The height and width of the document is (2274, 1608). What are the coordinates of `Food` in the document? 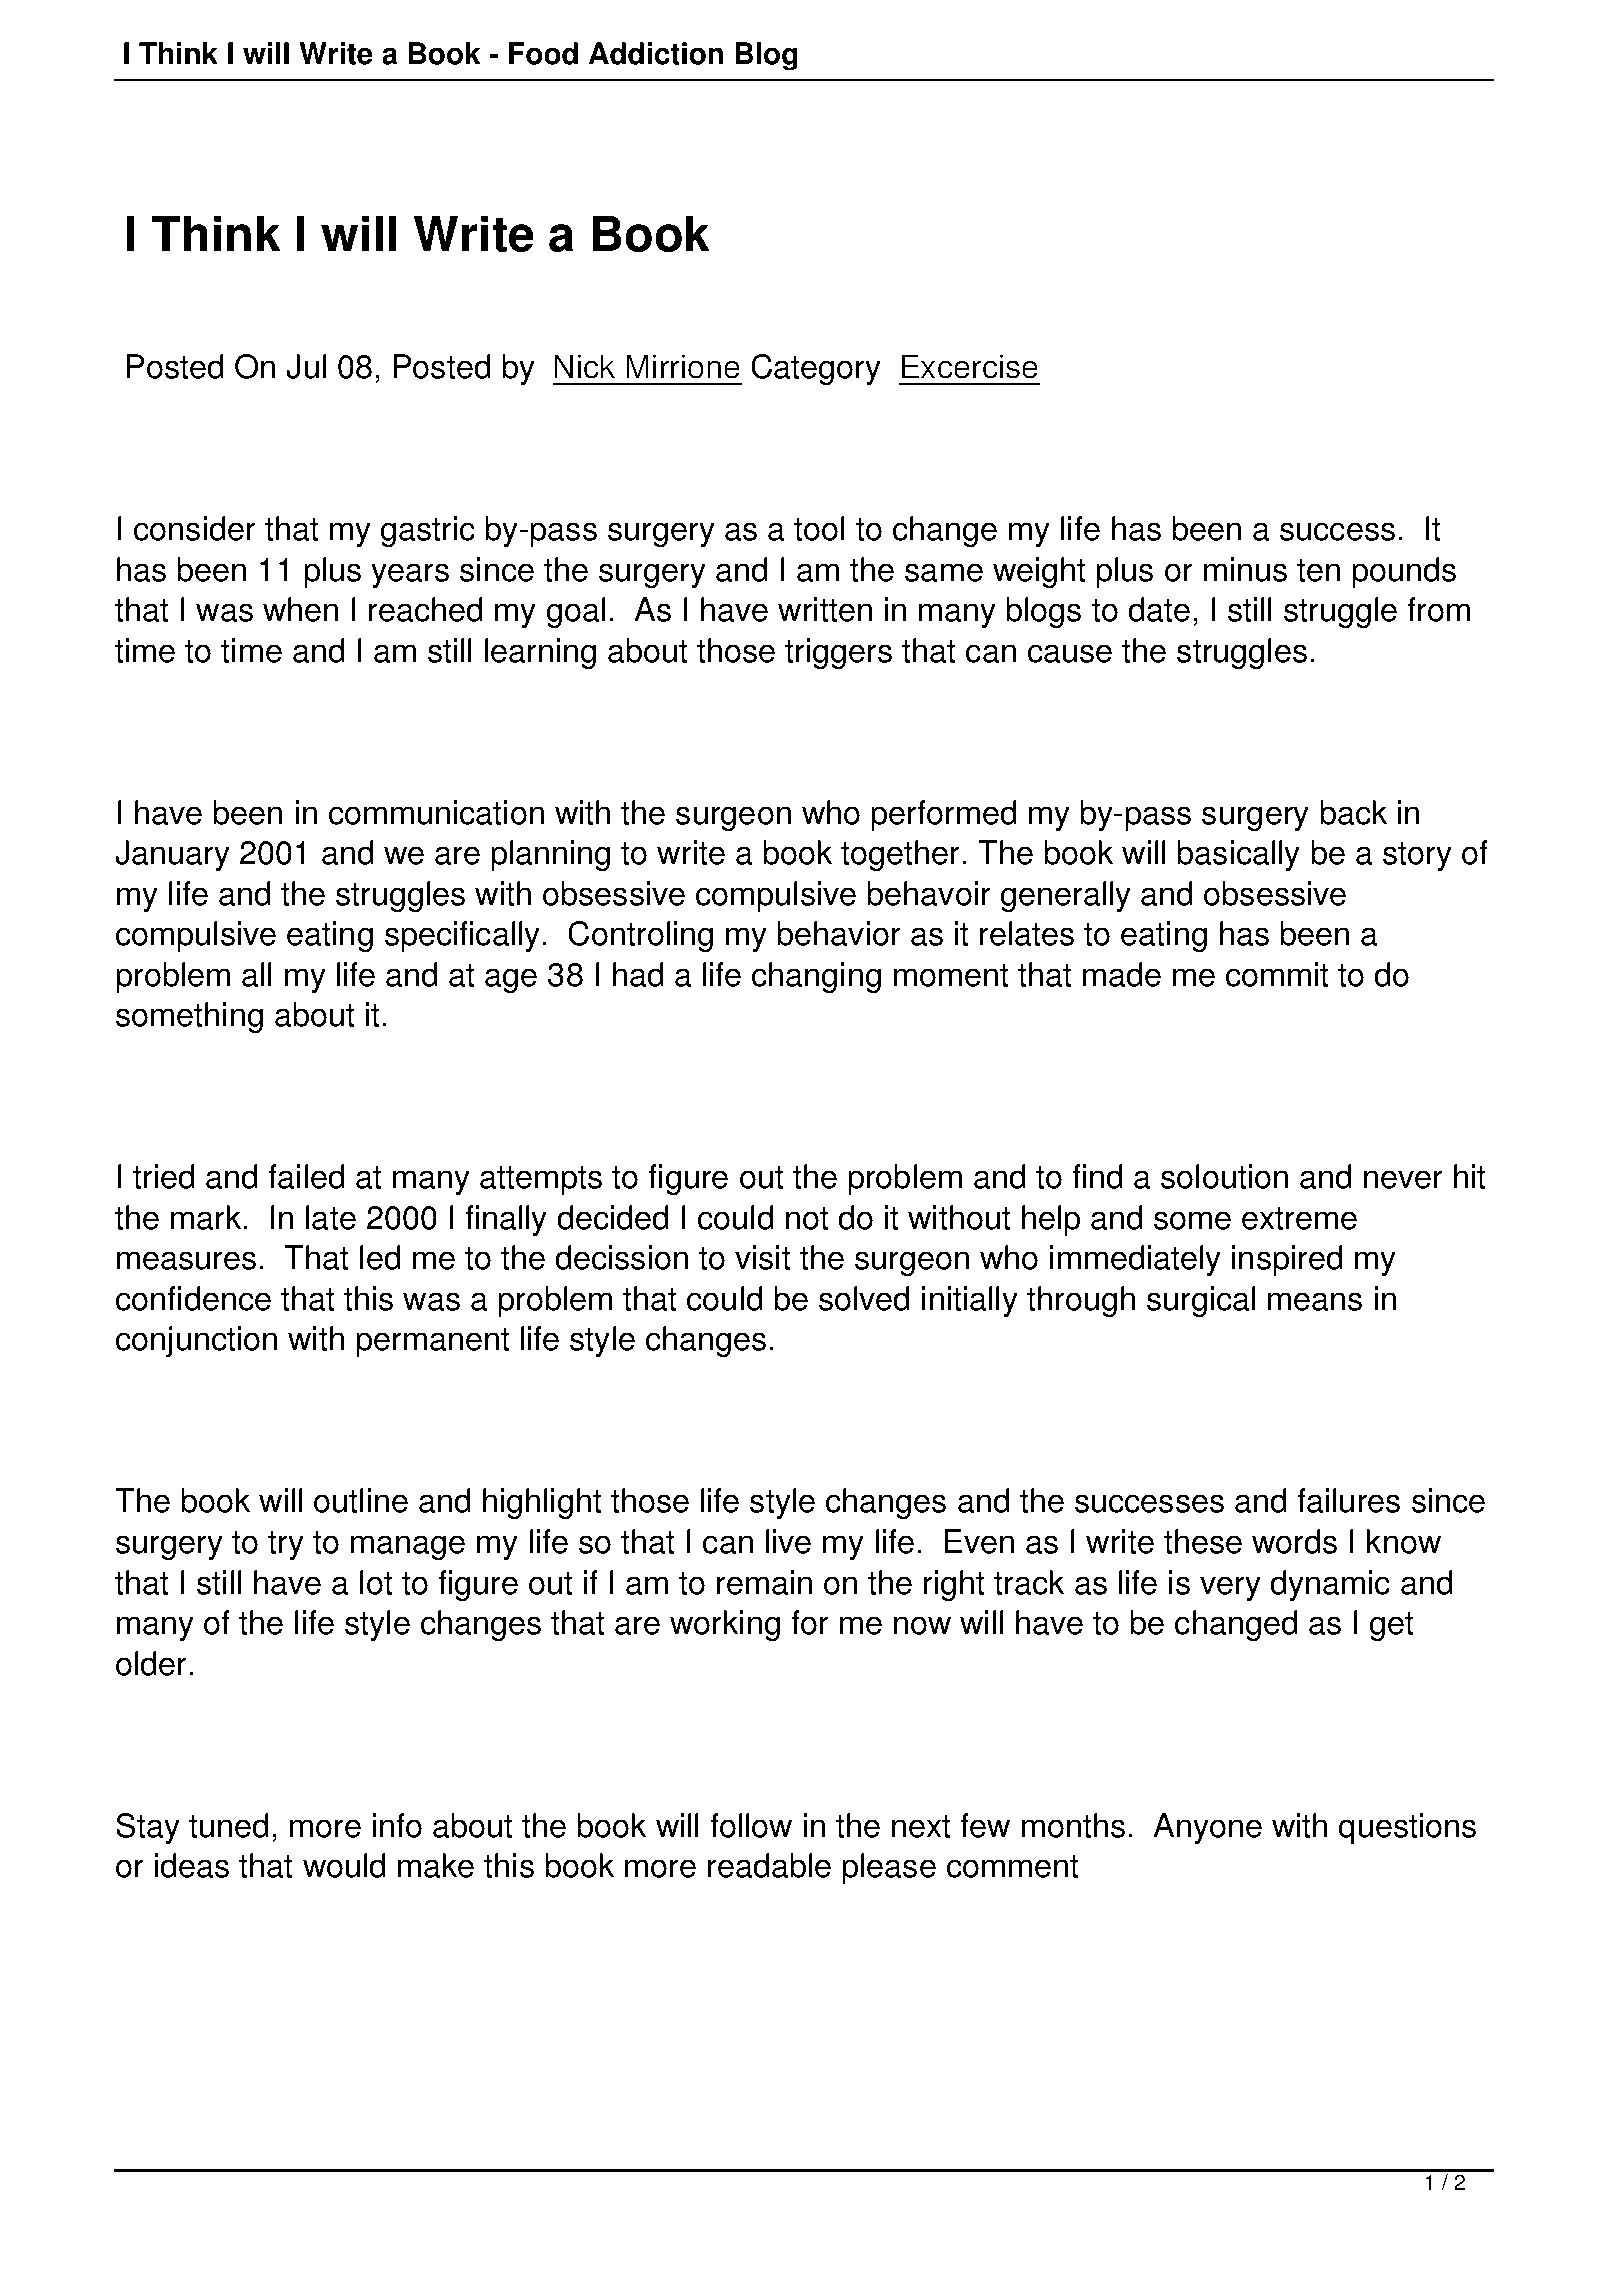 It's located at (543, 53).
